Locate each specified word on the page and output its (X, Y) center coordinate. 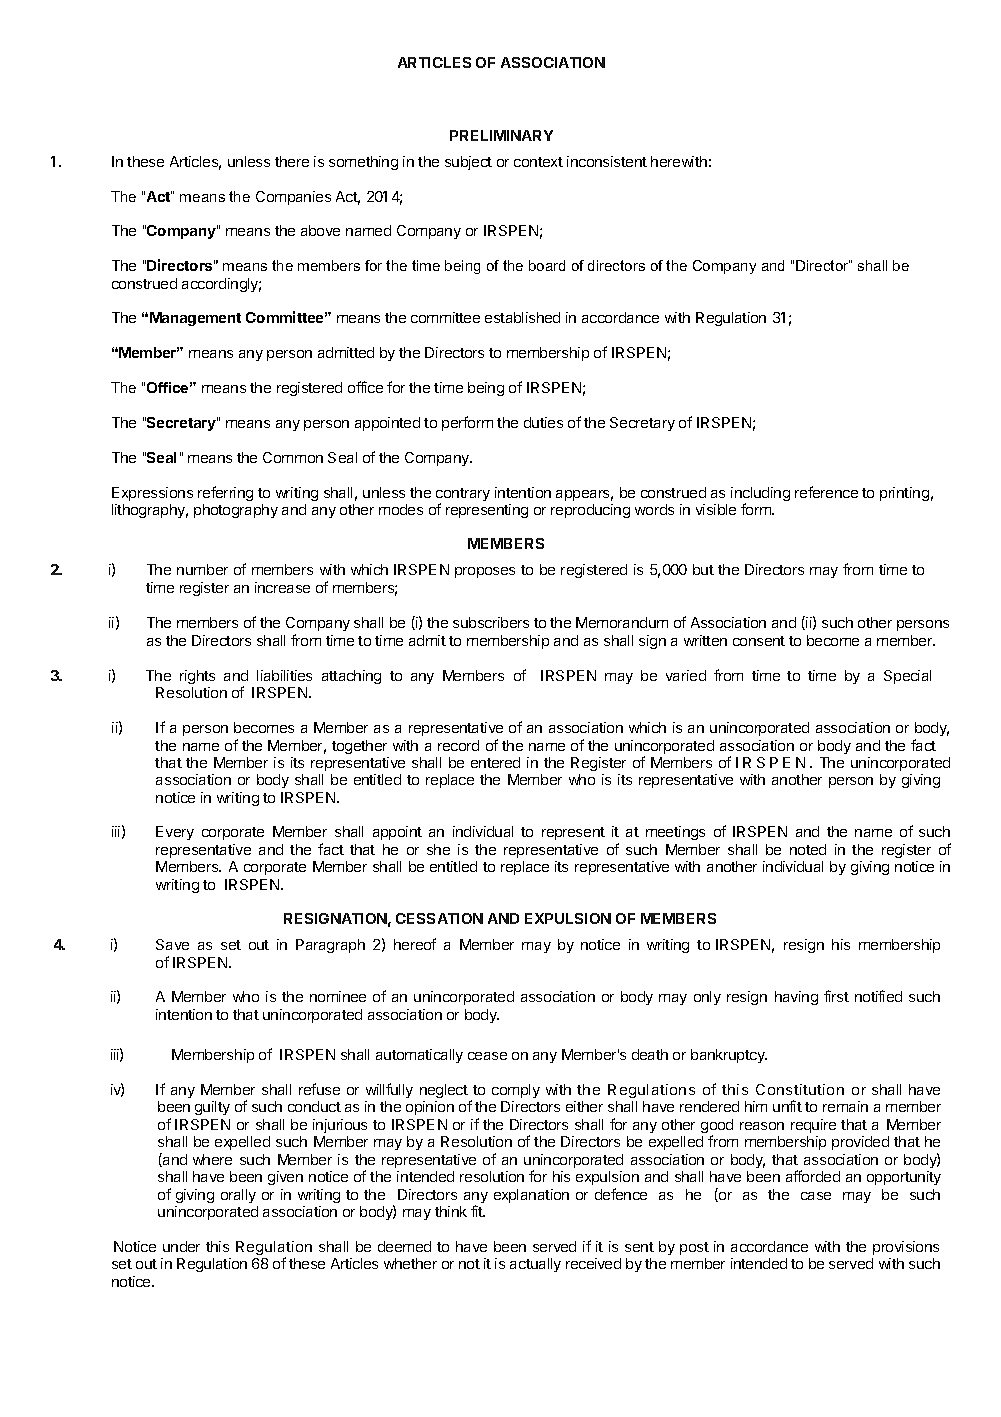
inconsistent (607, 161)
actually (535, 1265)
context (538, 162)
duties (543, 422)
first (836, 996)
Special (907, 677)
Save (172, 944)
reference (826, 492)
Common (293, 457)
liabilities (284, 675)
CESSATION (439, 918)
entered (495, 762)
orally (238, 1196)
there (292, 161)
